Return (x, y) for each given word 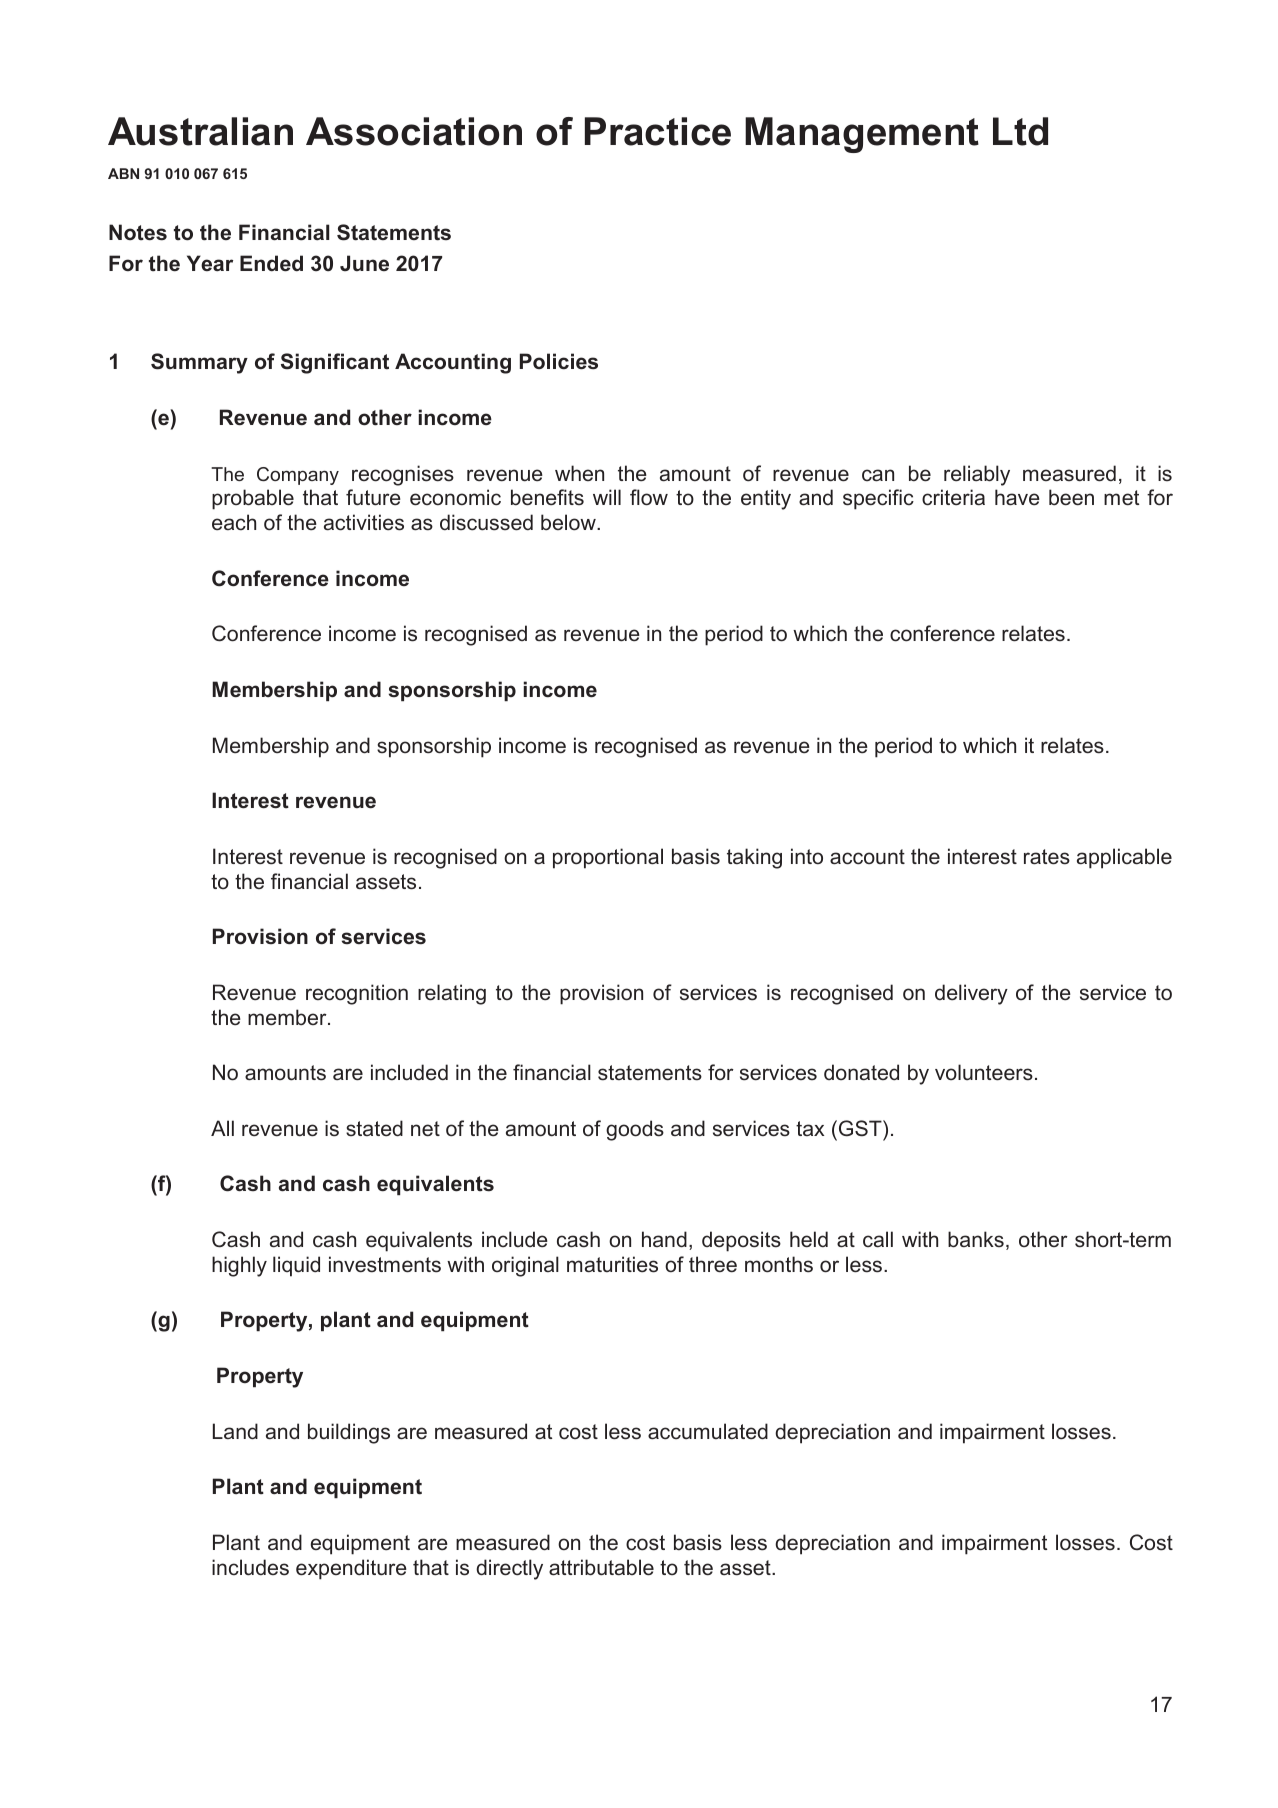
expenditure (351, 1569)
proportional (608, 858)
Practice (658, 131)
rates (1047, 857)
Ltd (1020, 131)
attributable (601, 1567)
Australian (200, 131)
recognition (357, 994)
